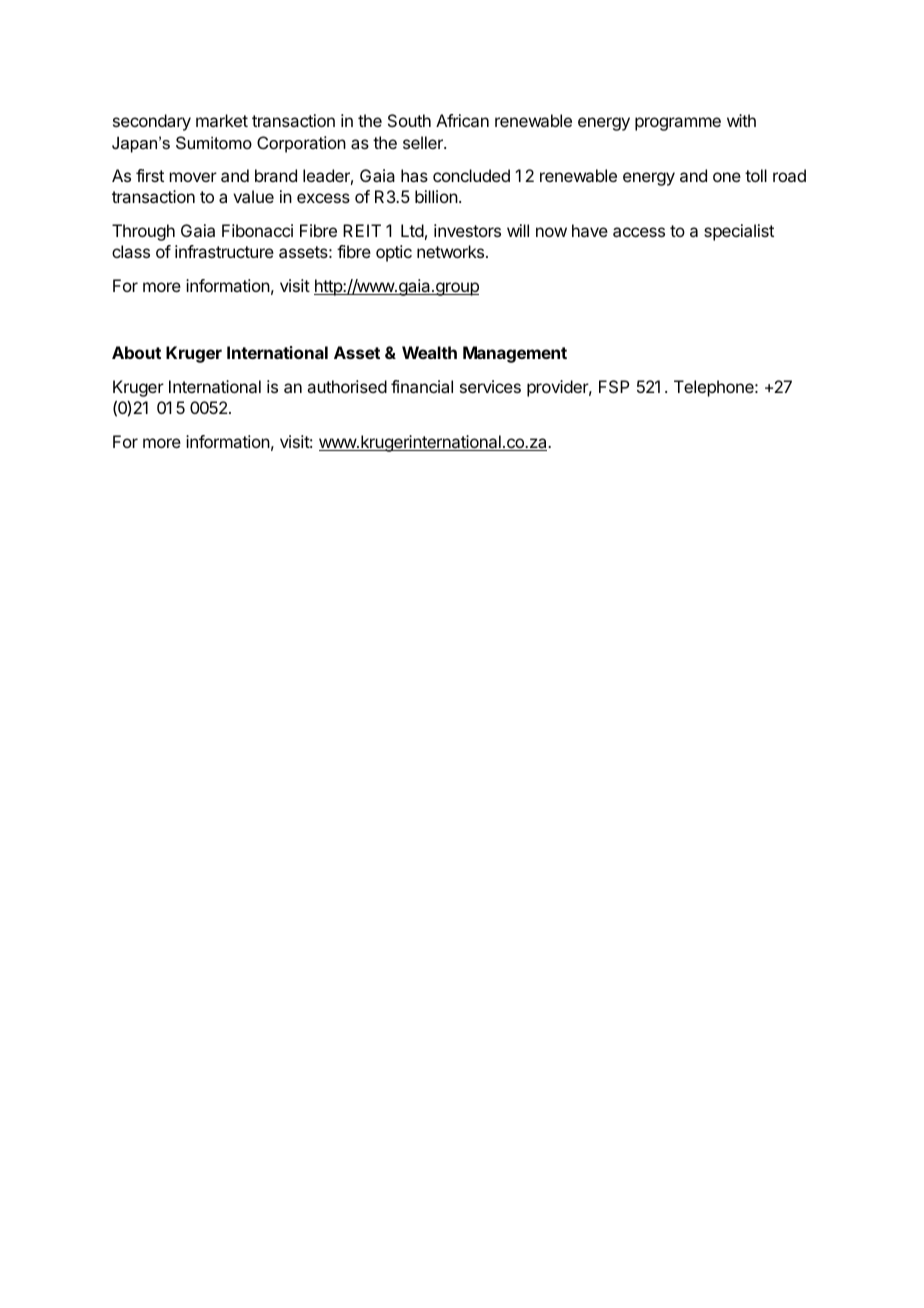  Describe the element at coordinates (462, 120) in the page. I see `African` at that location.
